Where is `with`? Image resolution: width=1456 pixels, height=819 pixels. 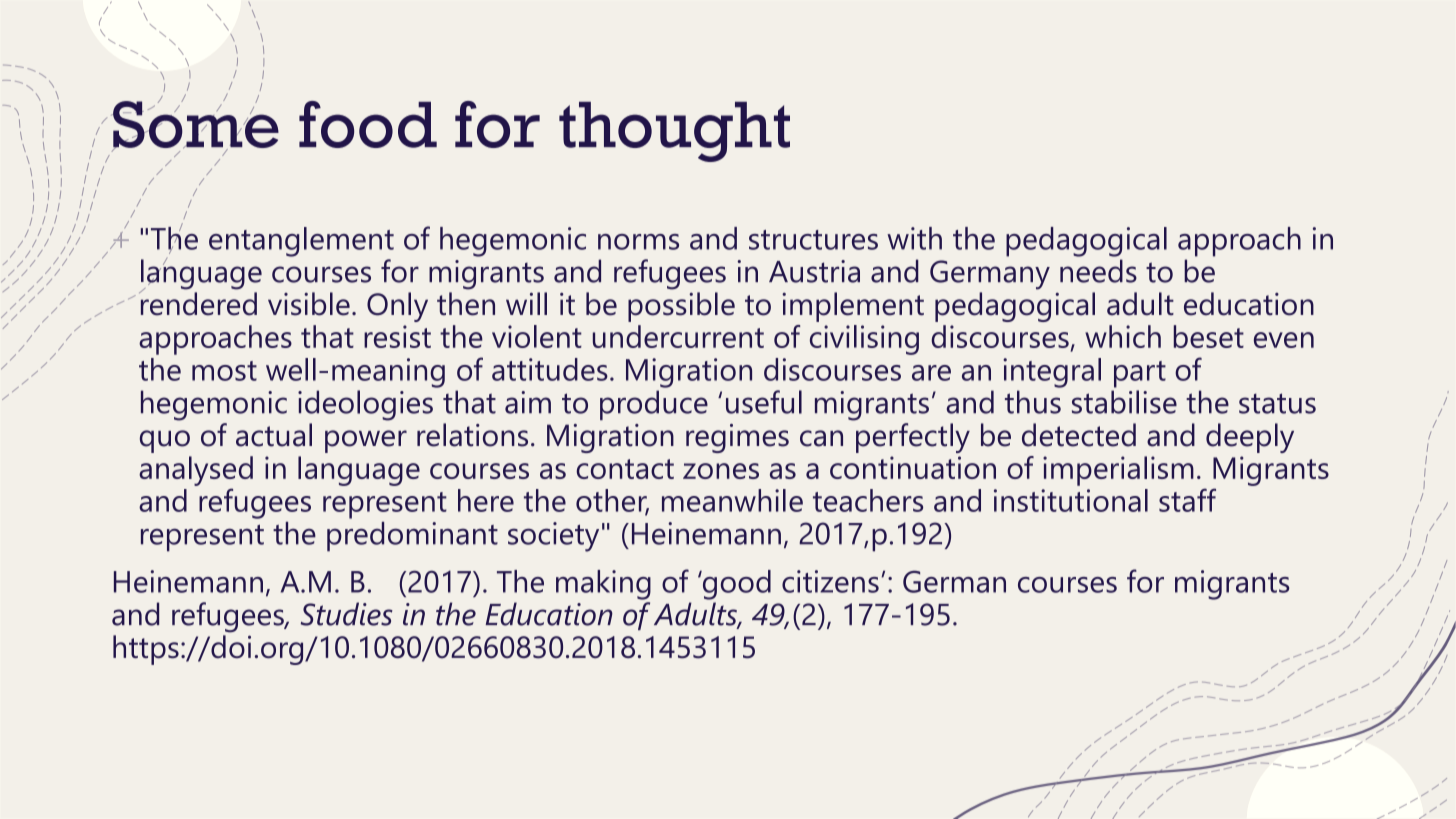
with is located at coordinates (914, 238).
